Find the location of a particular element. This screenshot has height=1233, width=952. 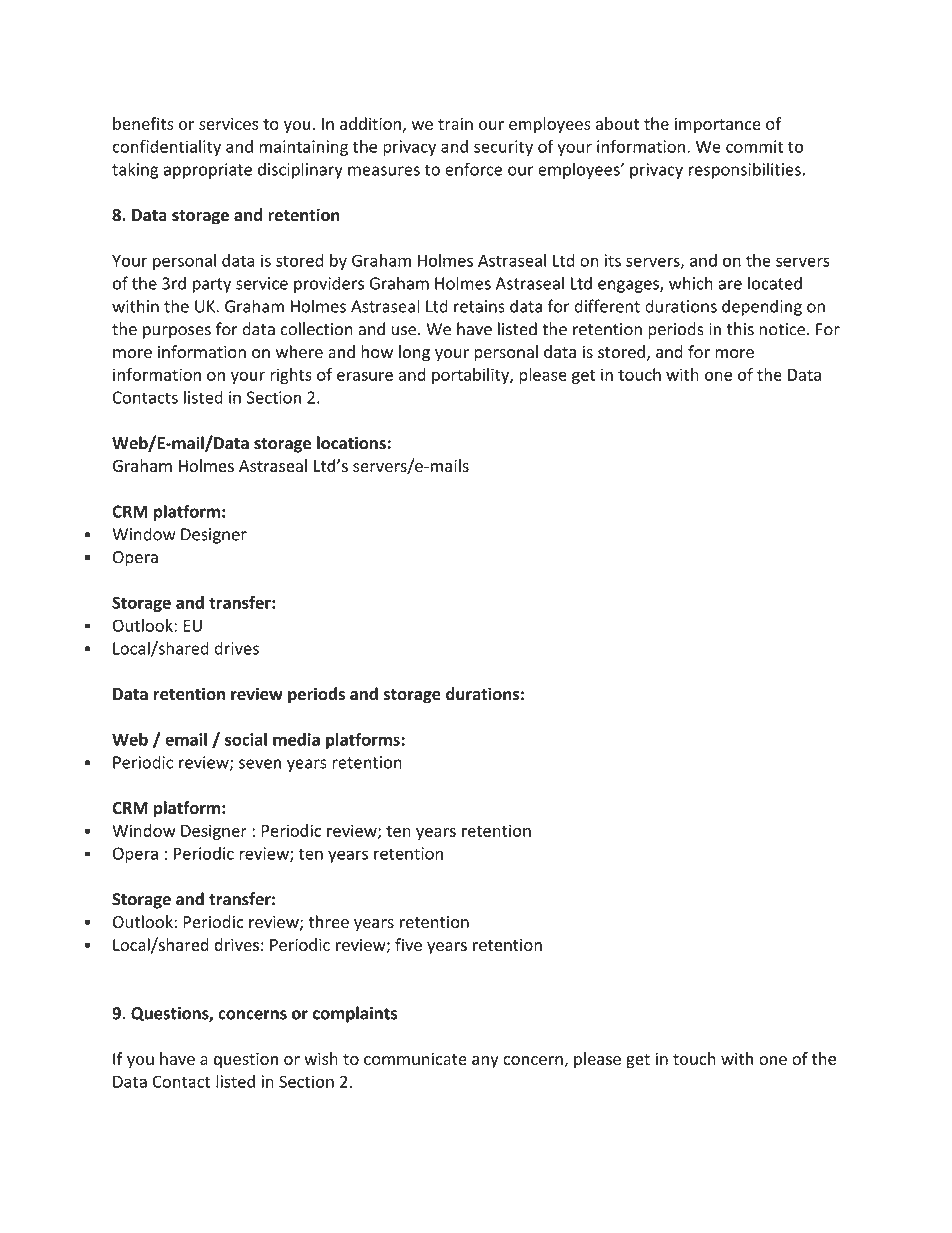

three is located at coordinates (328, 921).
